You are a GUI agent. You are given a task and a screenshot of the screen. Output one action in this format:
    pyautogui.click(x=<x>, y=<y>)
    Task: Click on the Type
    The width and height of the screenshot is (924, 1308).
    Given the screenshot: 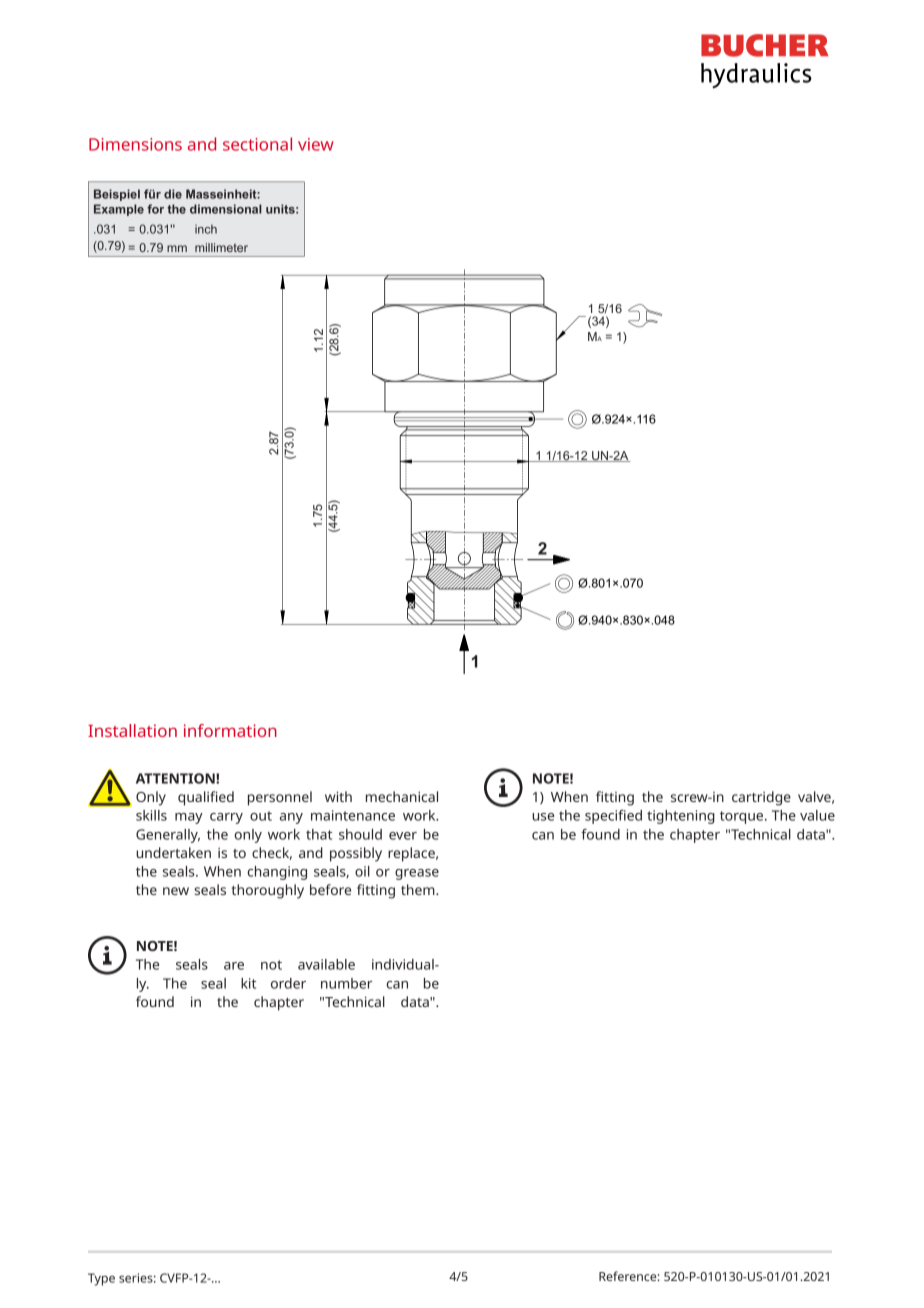 What is the action you would take?
    pyautogui.click(x=101, y=1279)
